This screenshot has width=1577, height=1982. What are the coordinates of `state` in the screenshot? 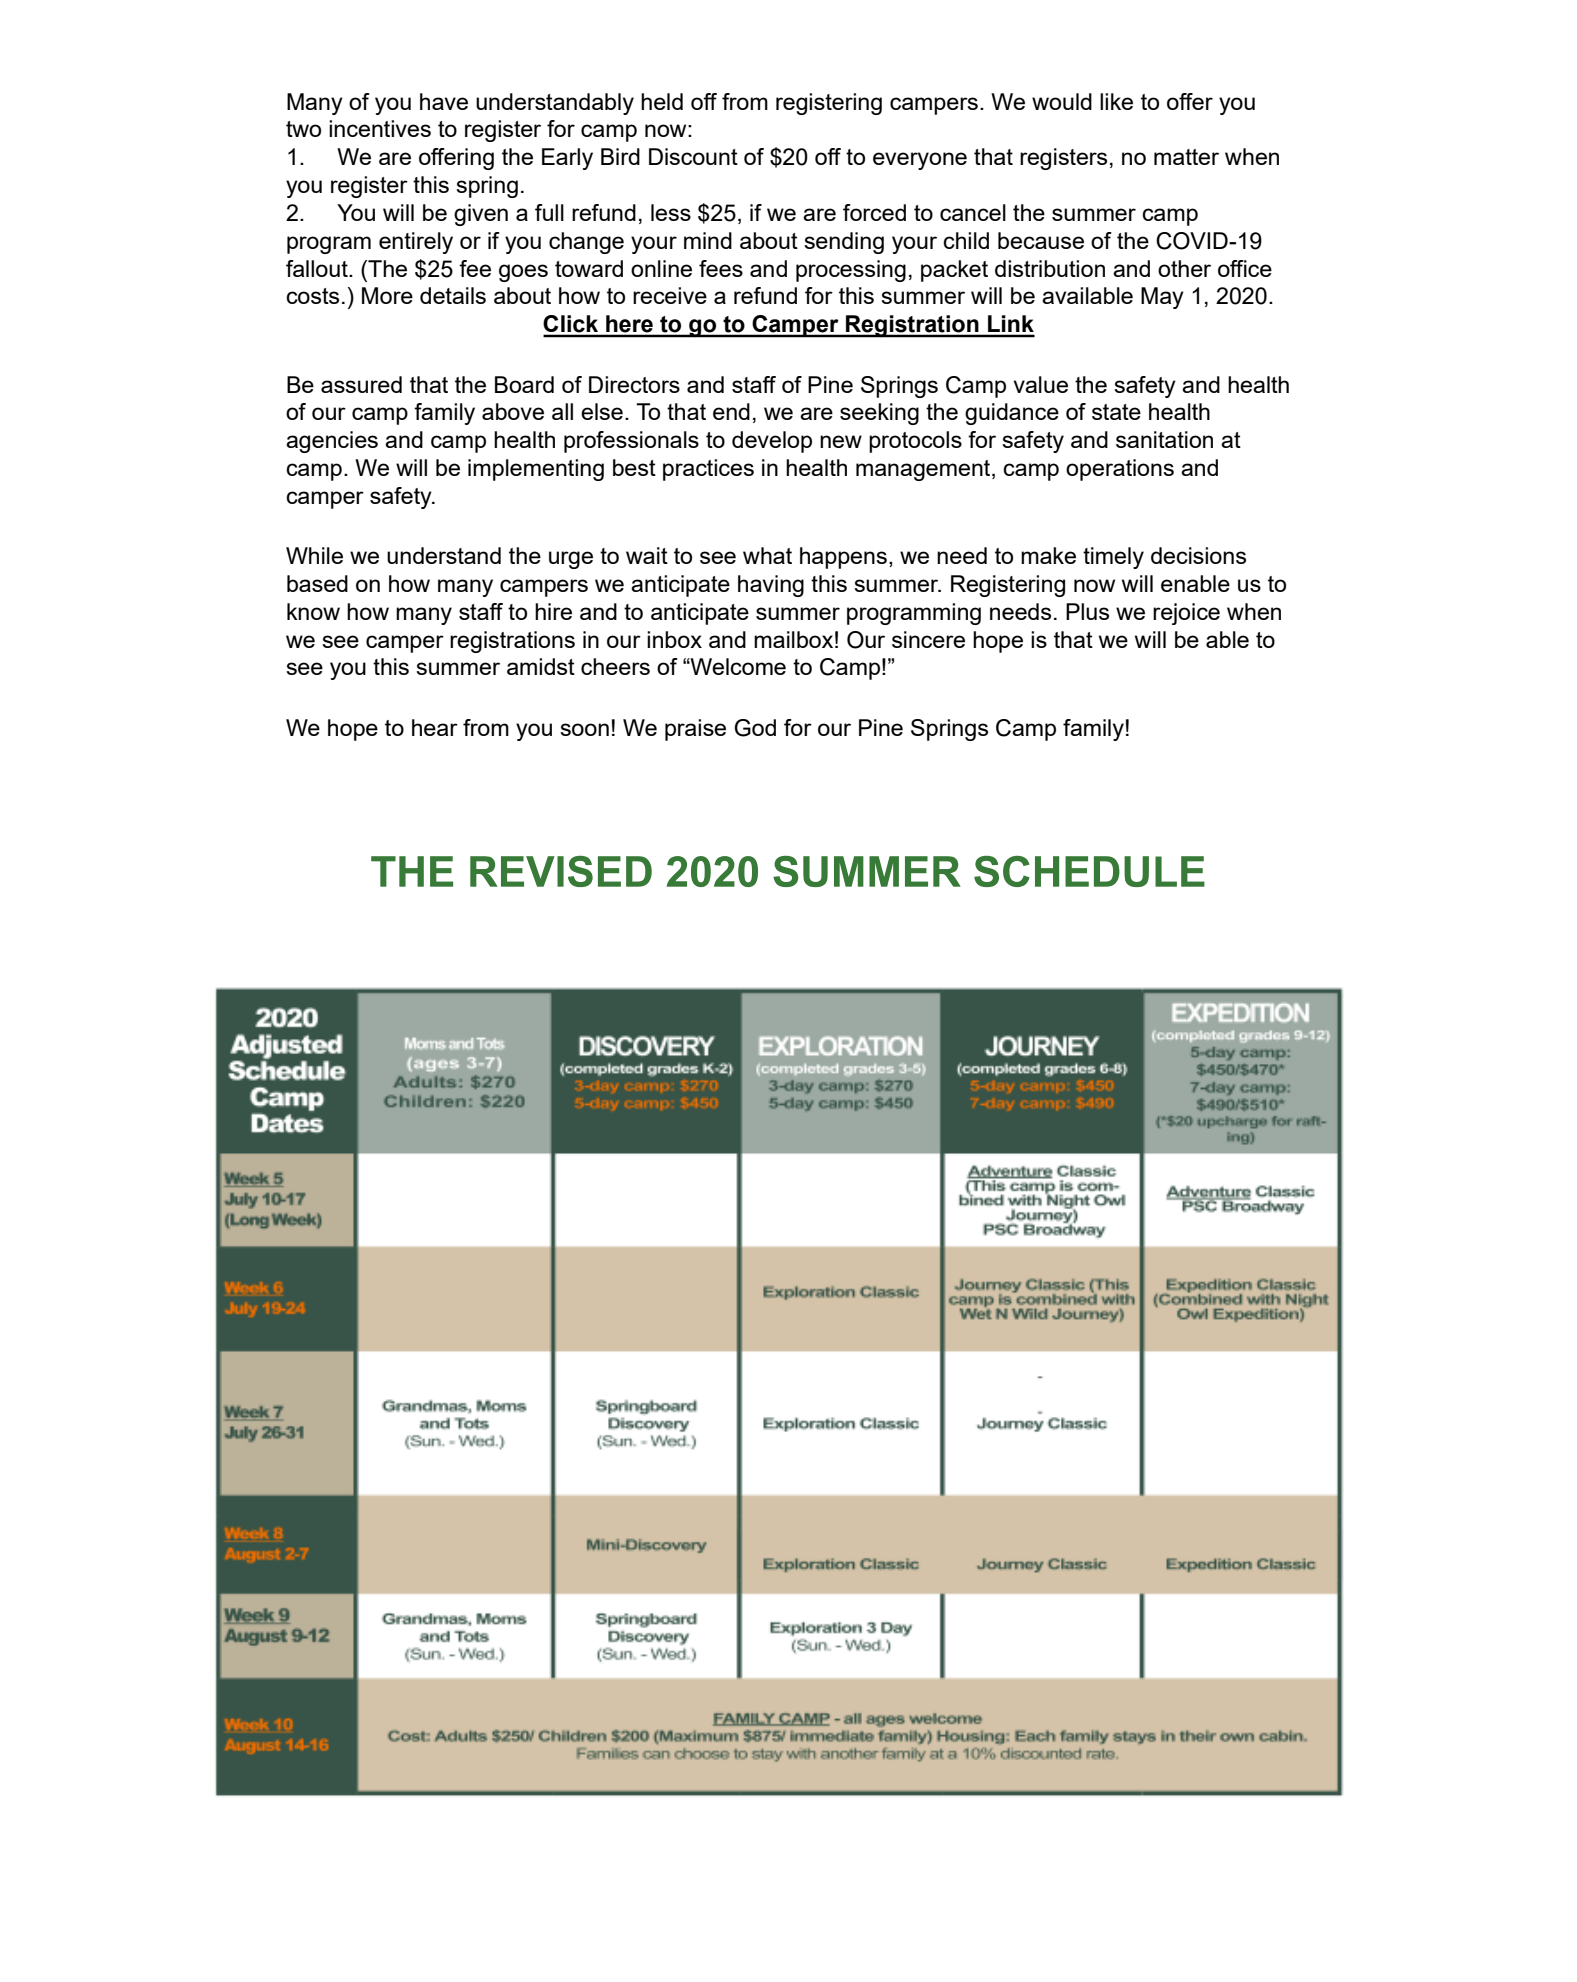 It's located at (1116, 412).
